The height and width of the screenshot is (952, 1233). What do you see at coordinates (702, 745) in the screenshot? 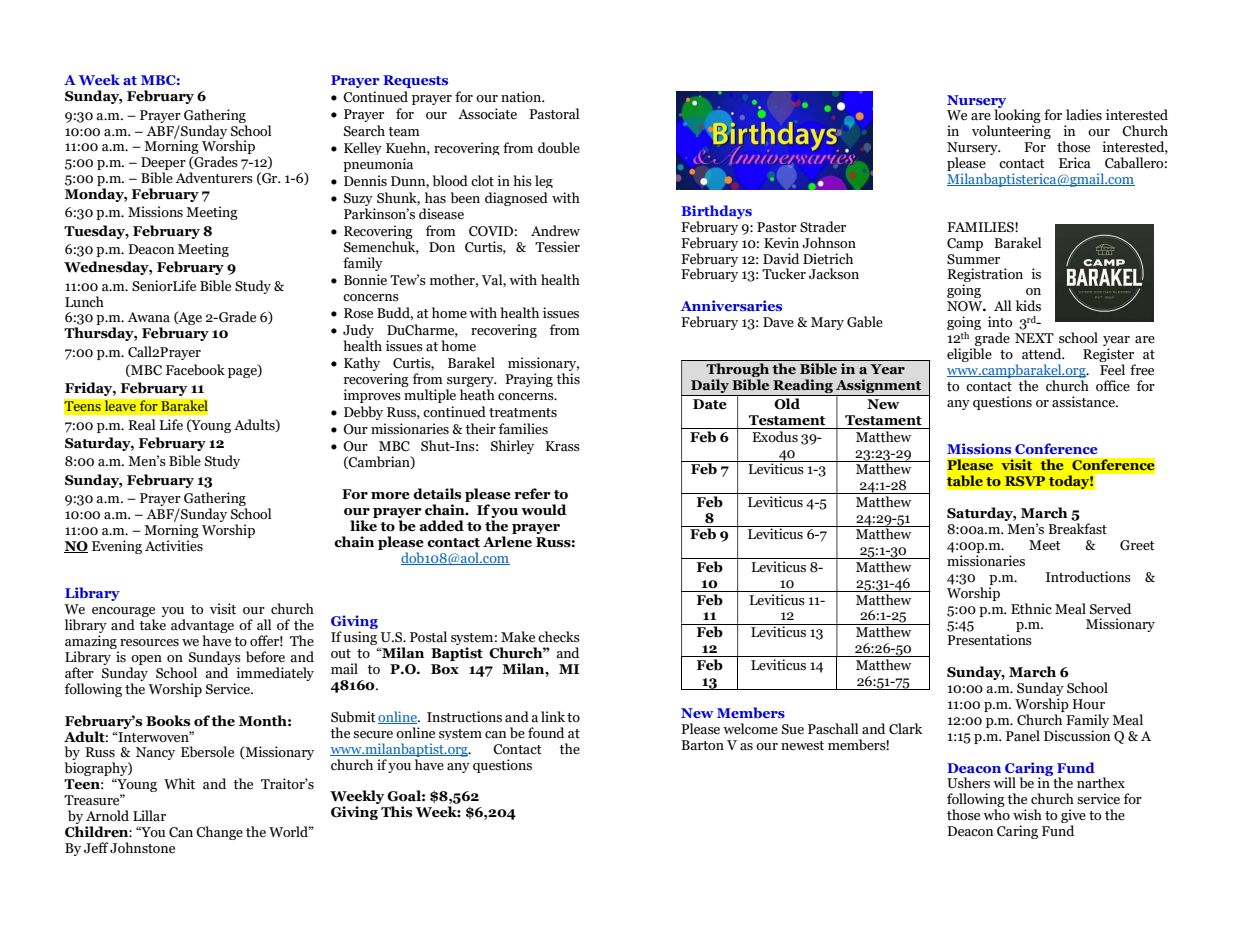
I see `Barton` at bounding box center [702, 745].
